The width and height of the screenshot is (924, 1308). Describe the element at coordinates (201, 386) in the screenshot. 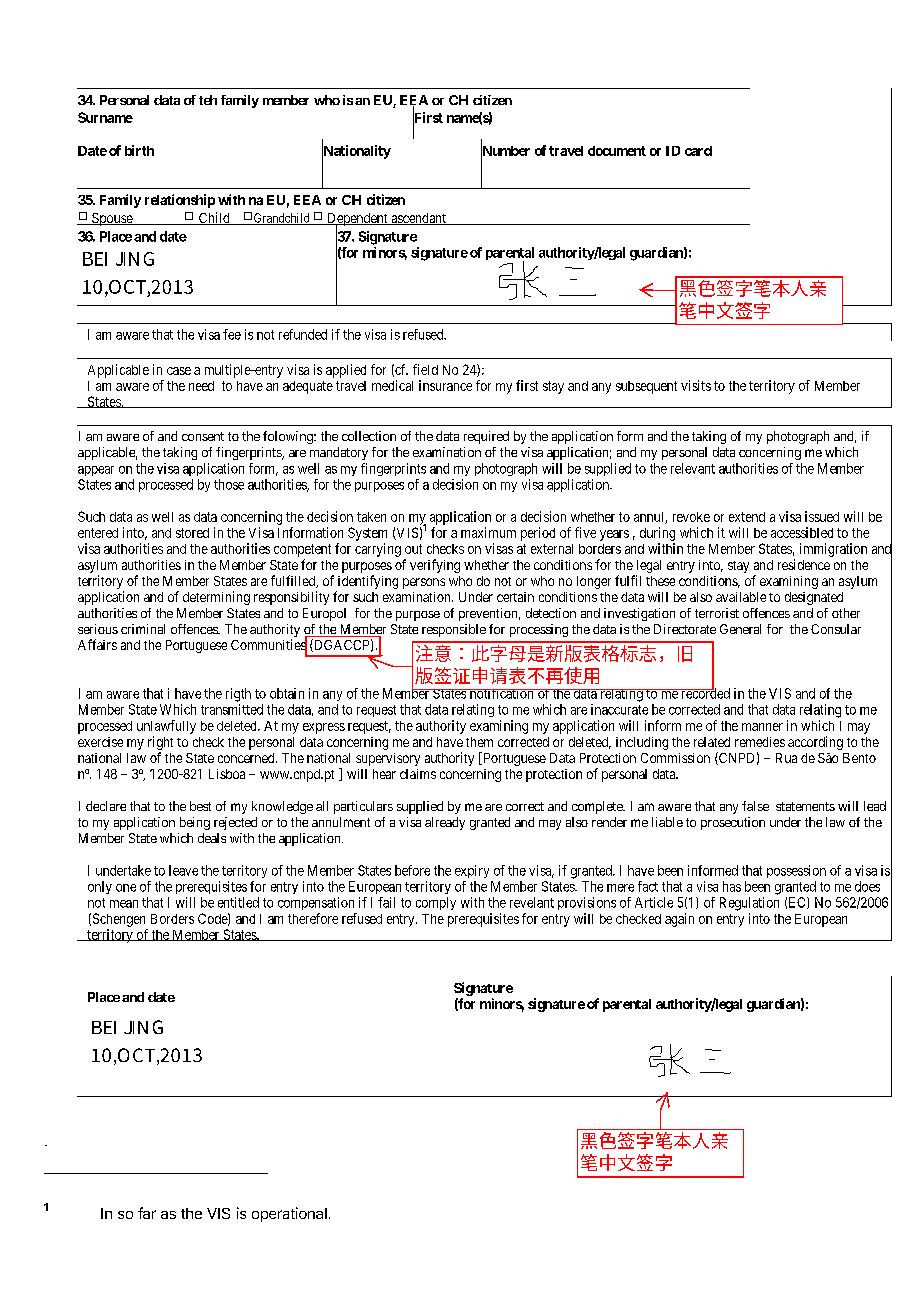

I see `need` at that location.
